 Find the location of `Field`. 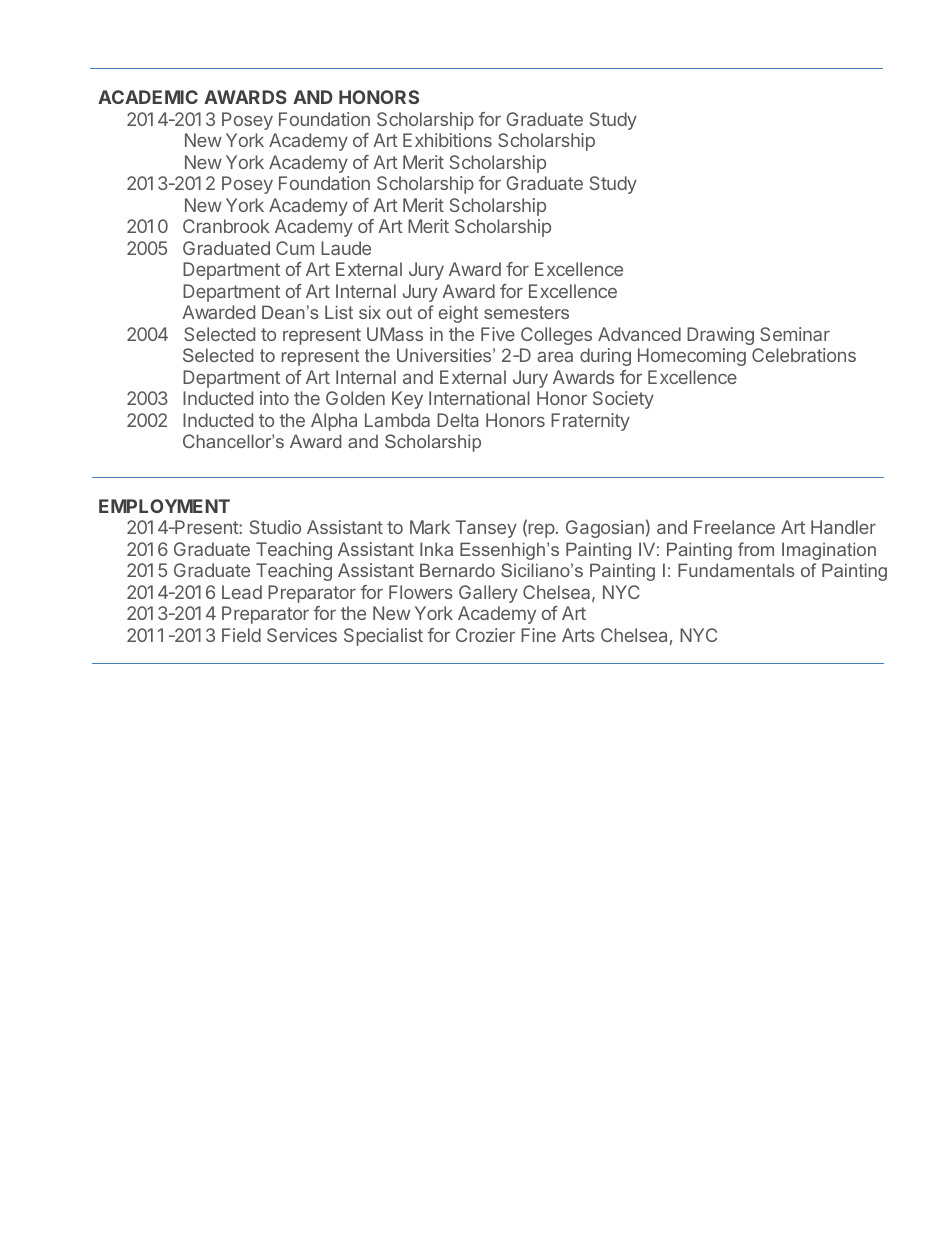

Field is located at coordinates (241, 635).
